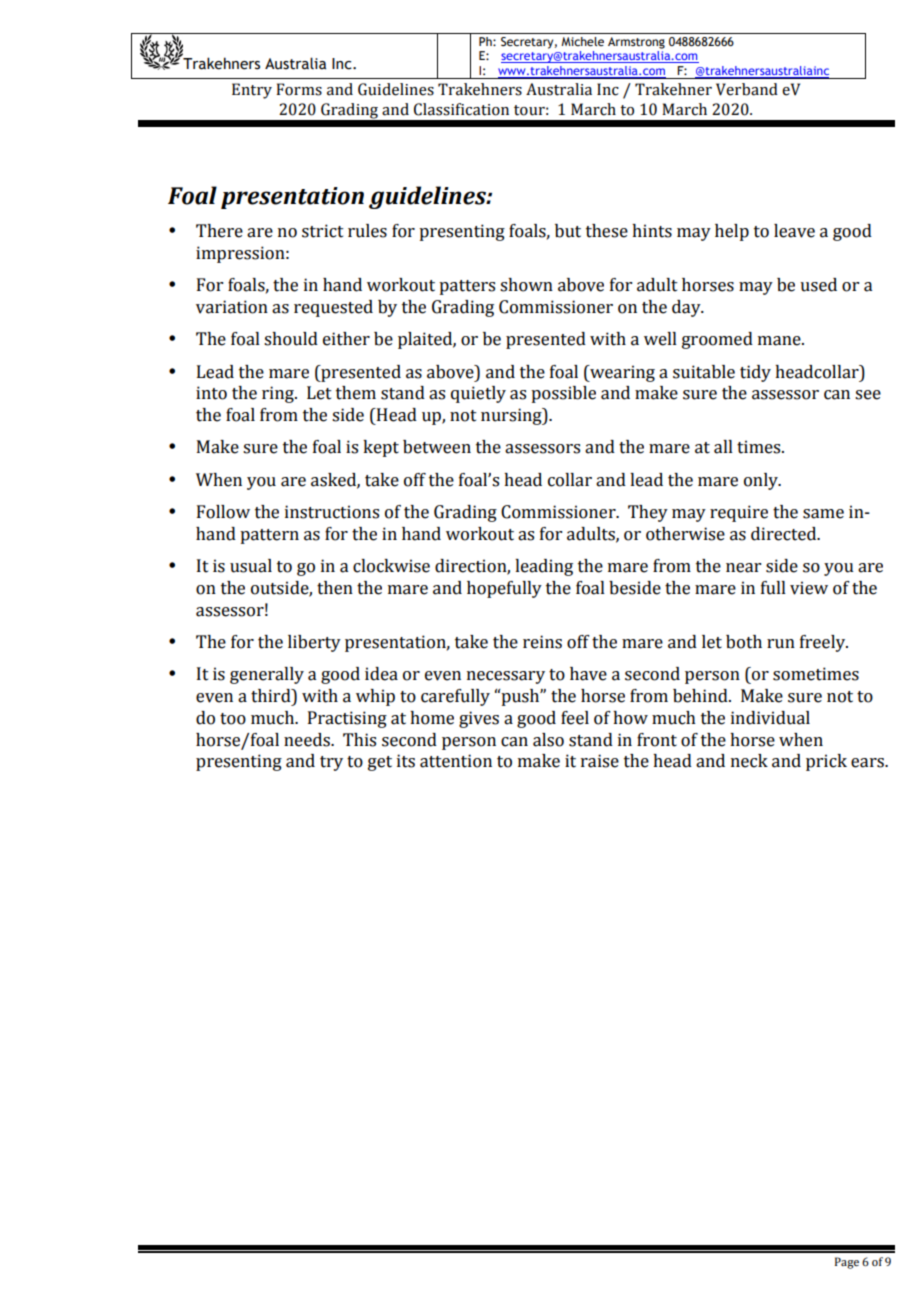  I want to click on Page, so click(847, 1263).
